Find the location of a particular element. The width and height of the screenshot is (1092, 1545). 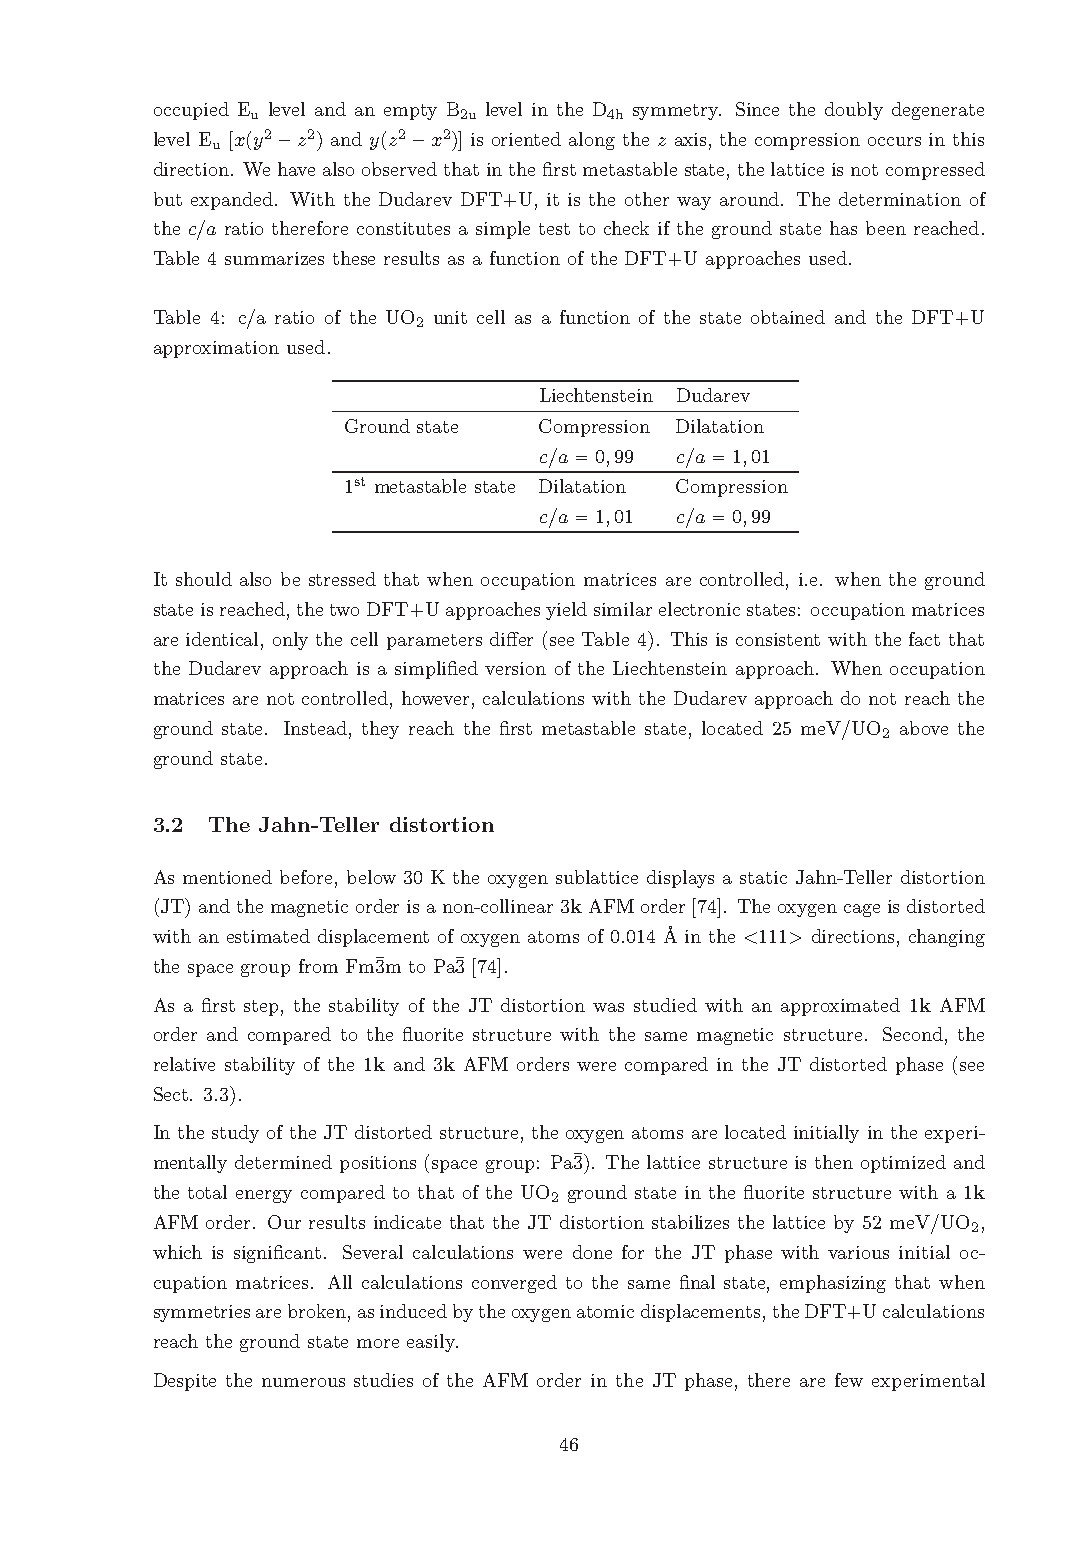

above is located at coordinates (924, 728).
